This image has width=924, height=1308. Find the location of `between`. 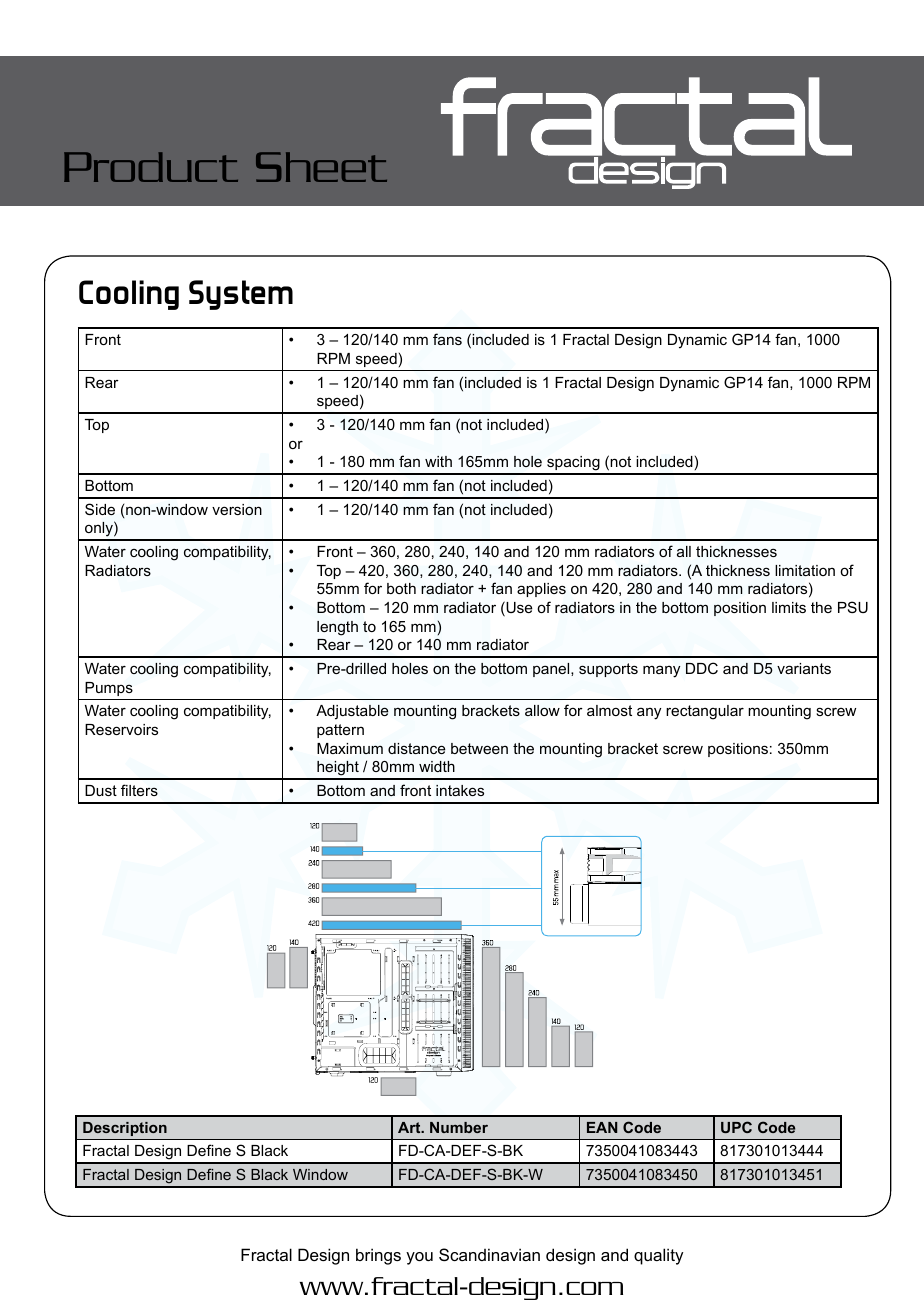

between is located at coordinates (479, 748).
